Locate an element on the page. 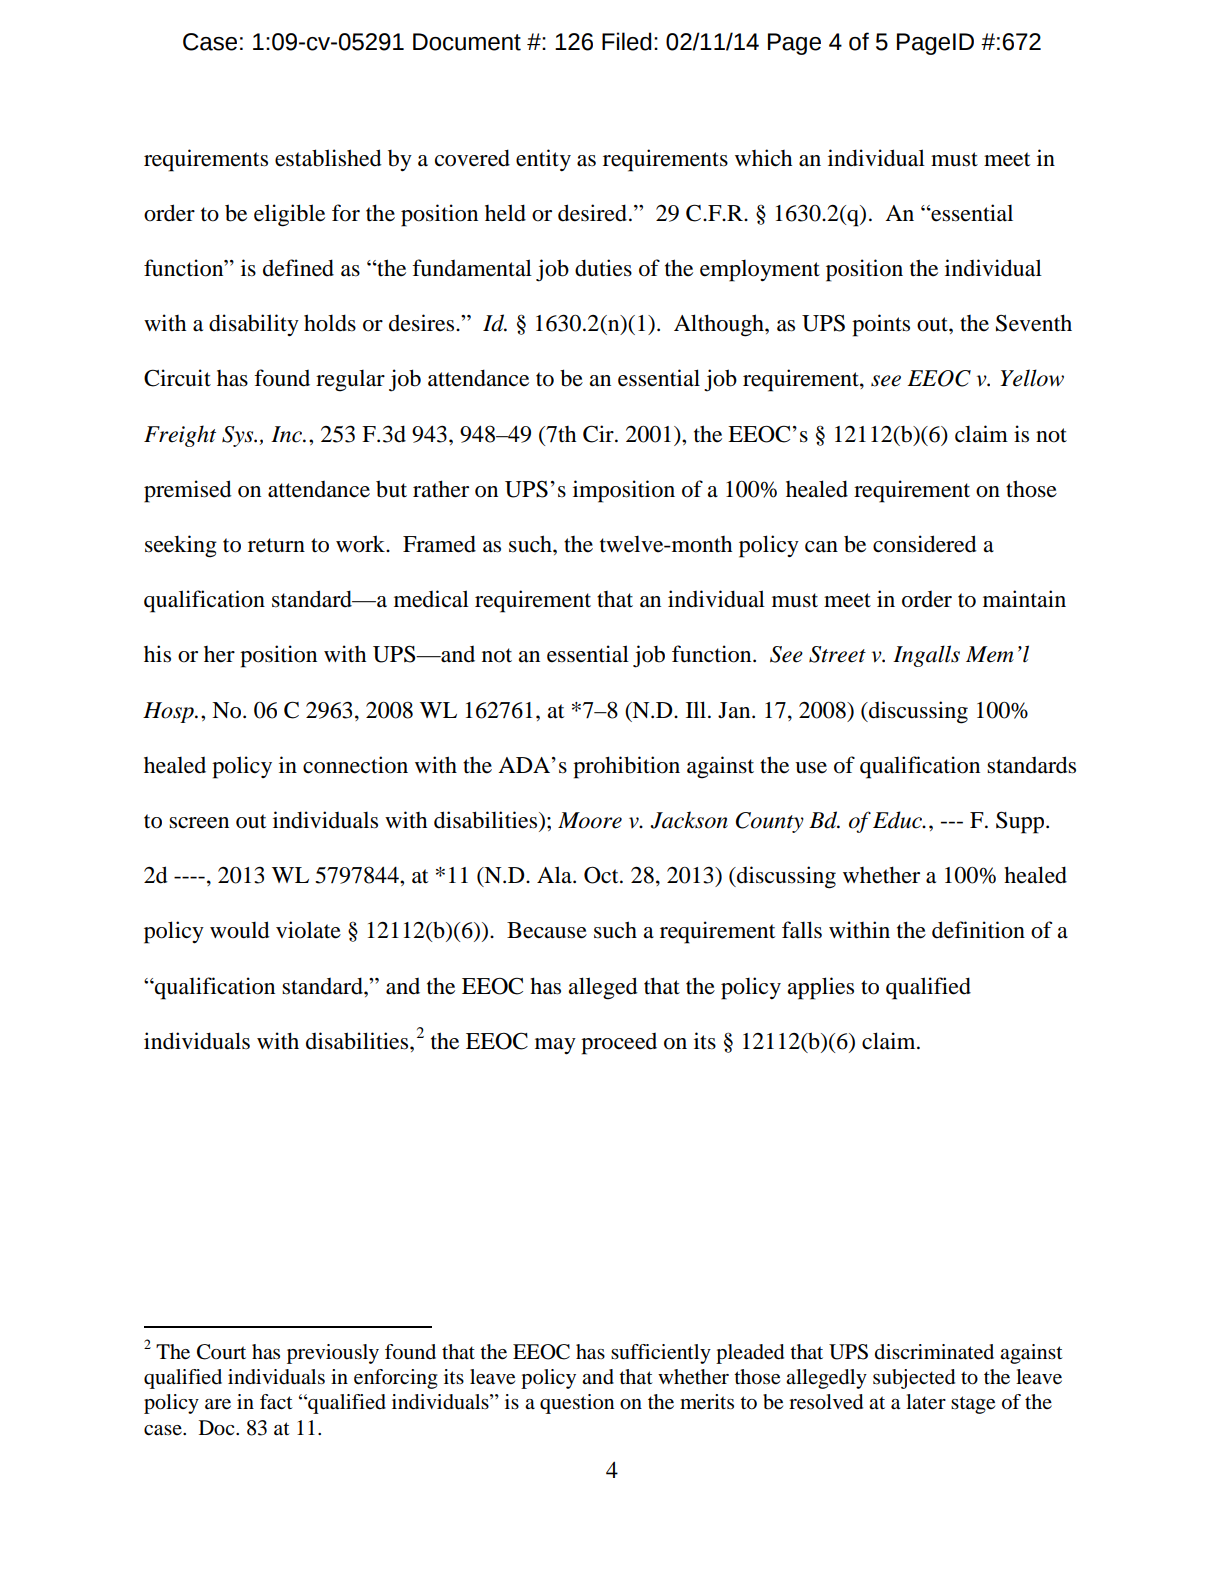 The width and height of the image is (1224, 1584). would is located at coordinates (240, 930).
